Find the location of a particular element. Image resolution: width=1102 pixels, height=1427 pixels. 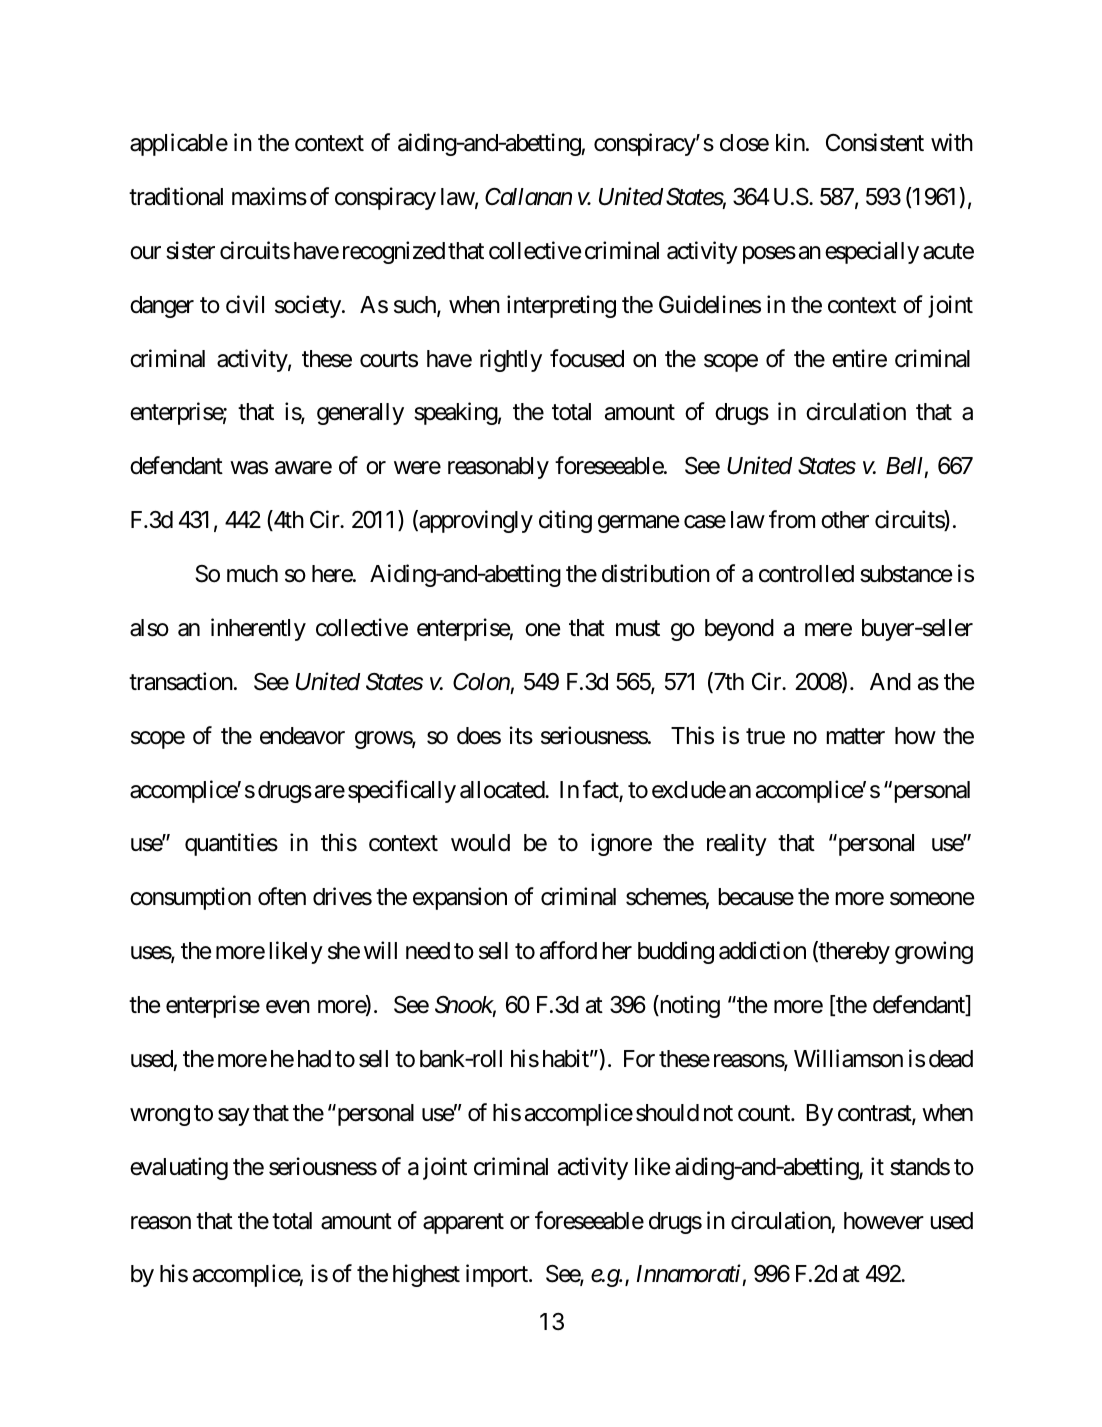

import is located at coordinates (498, 1276).
